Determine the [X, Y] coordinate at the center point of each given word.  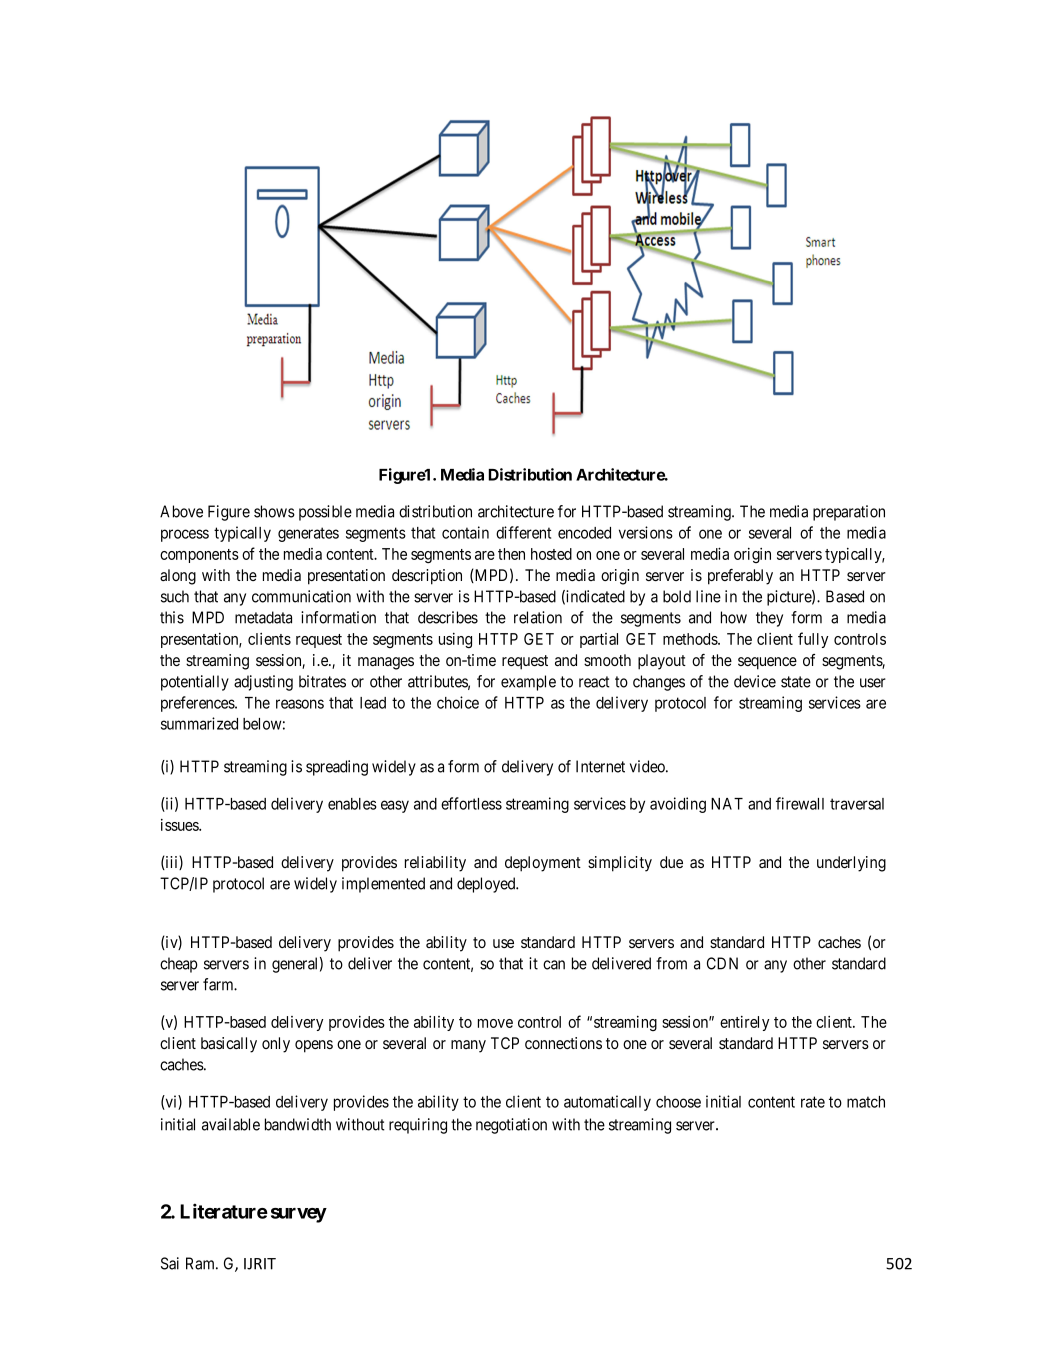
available [231, 1124]
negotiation [511, 1126]
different [523, 532]
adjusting [263, 683]
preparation [849, 513]
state [796, 682]
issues [180, 825]
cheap [179, 965]
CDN [722, 963]
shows [274, 511]
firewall [800, 803]
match [866, 1102]
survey [299, 1215]
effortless [471, 803]
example [528, 683]
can [554, 965]
